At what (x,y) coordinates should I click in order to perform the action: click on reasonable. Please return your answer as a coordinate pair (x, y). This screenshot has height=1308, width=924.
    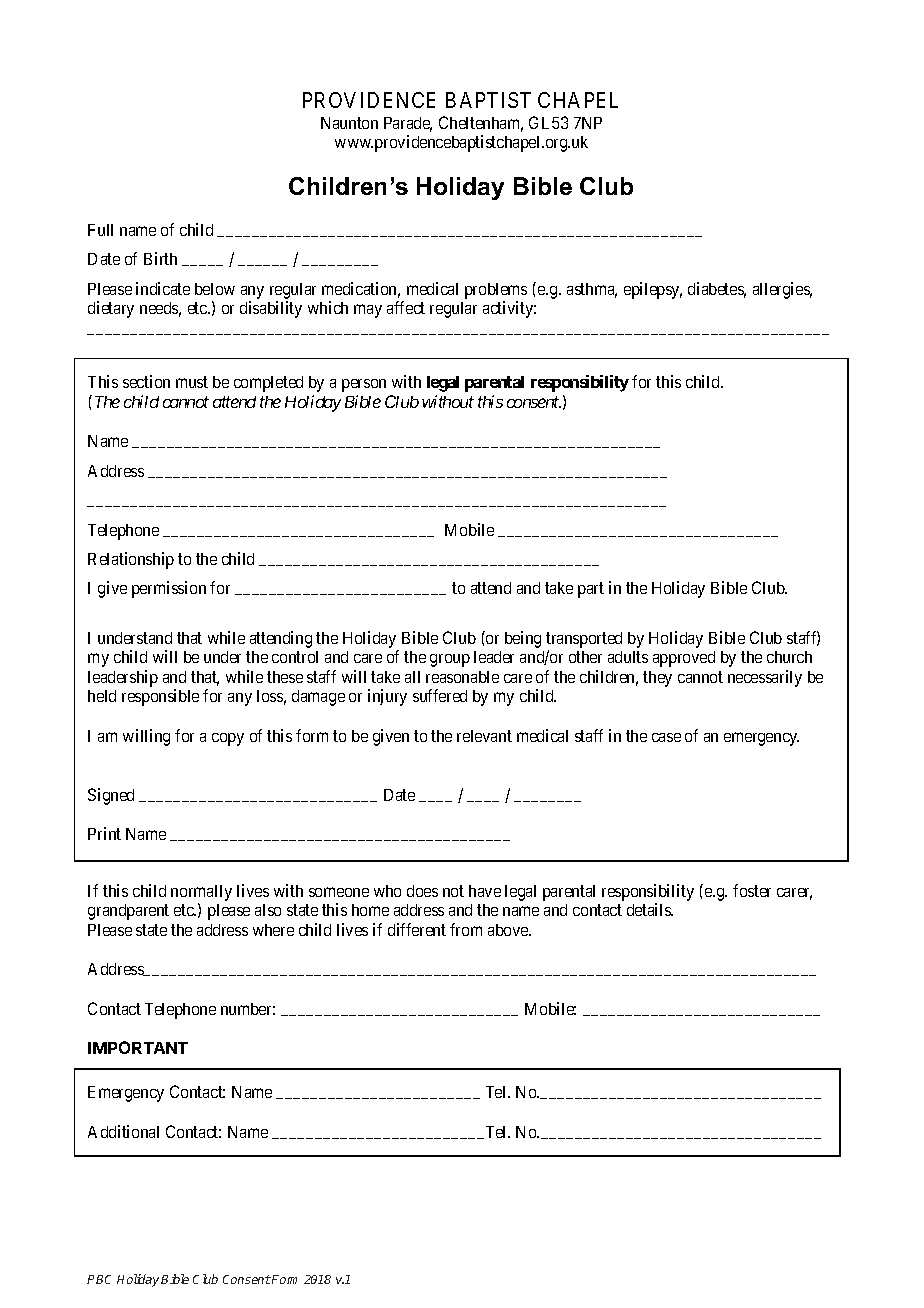
    Looking at the image, I should click on (462, 677).
